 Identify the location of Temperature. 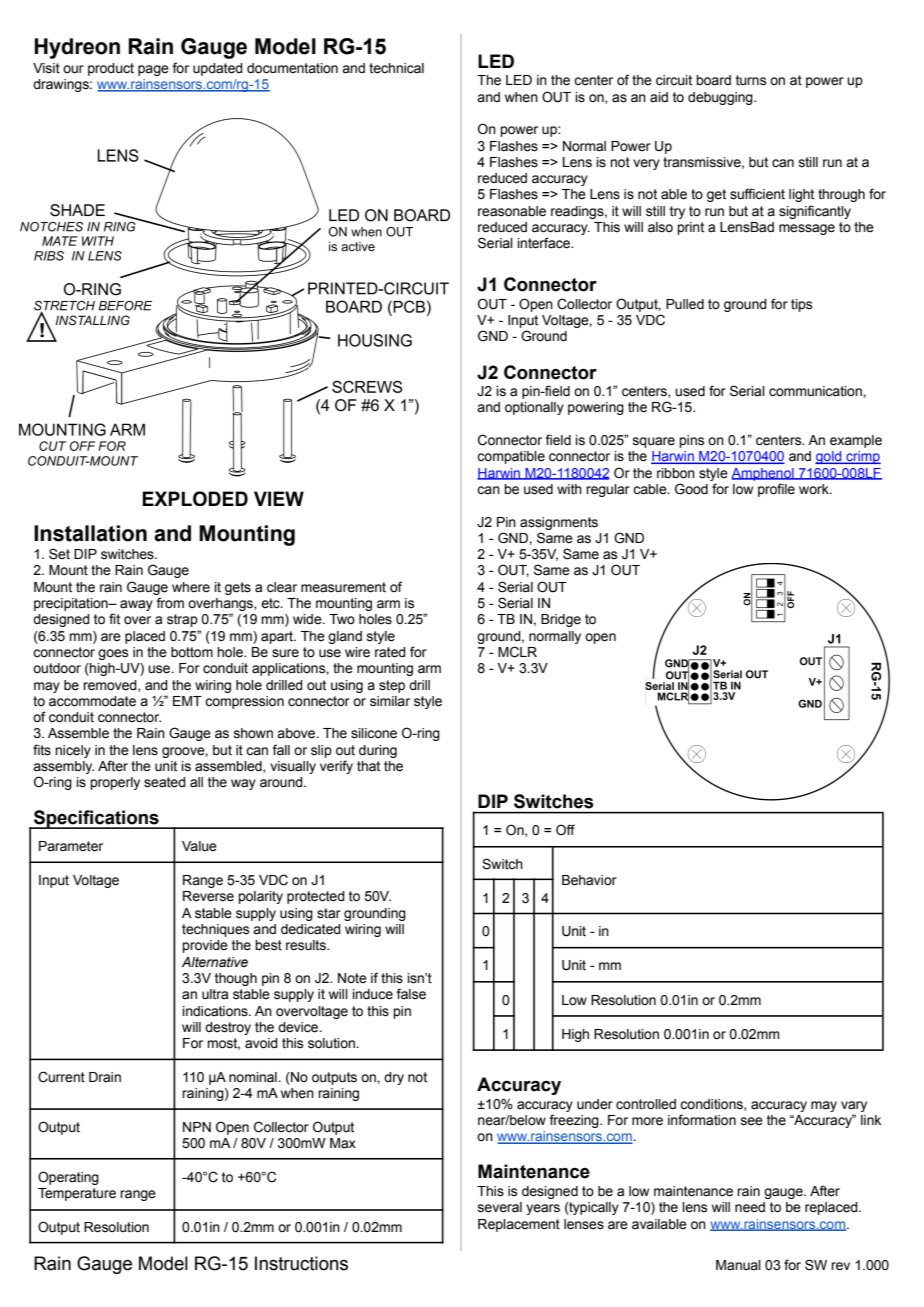
(77, 1194).
